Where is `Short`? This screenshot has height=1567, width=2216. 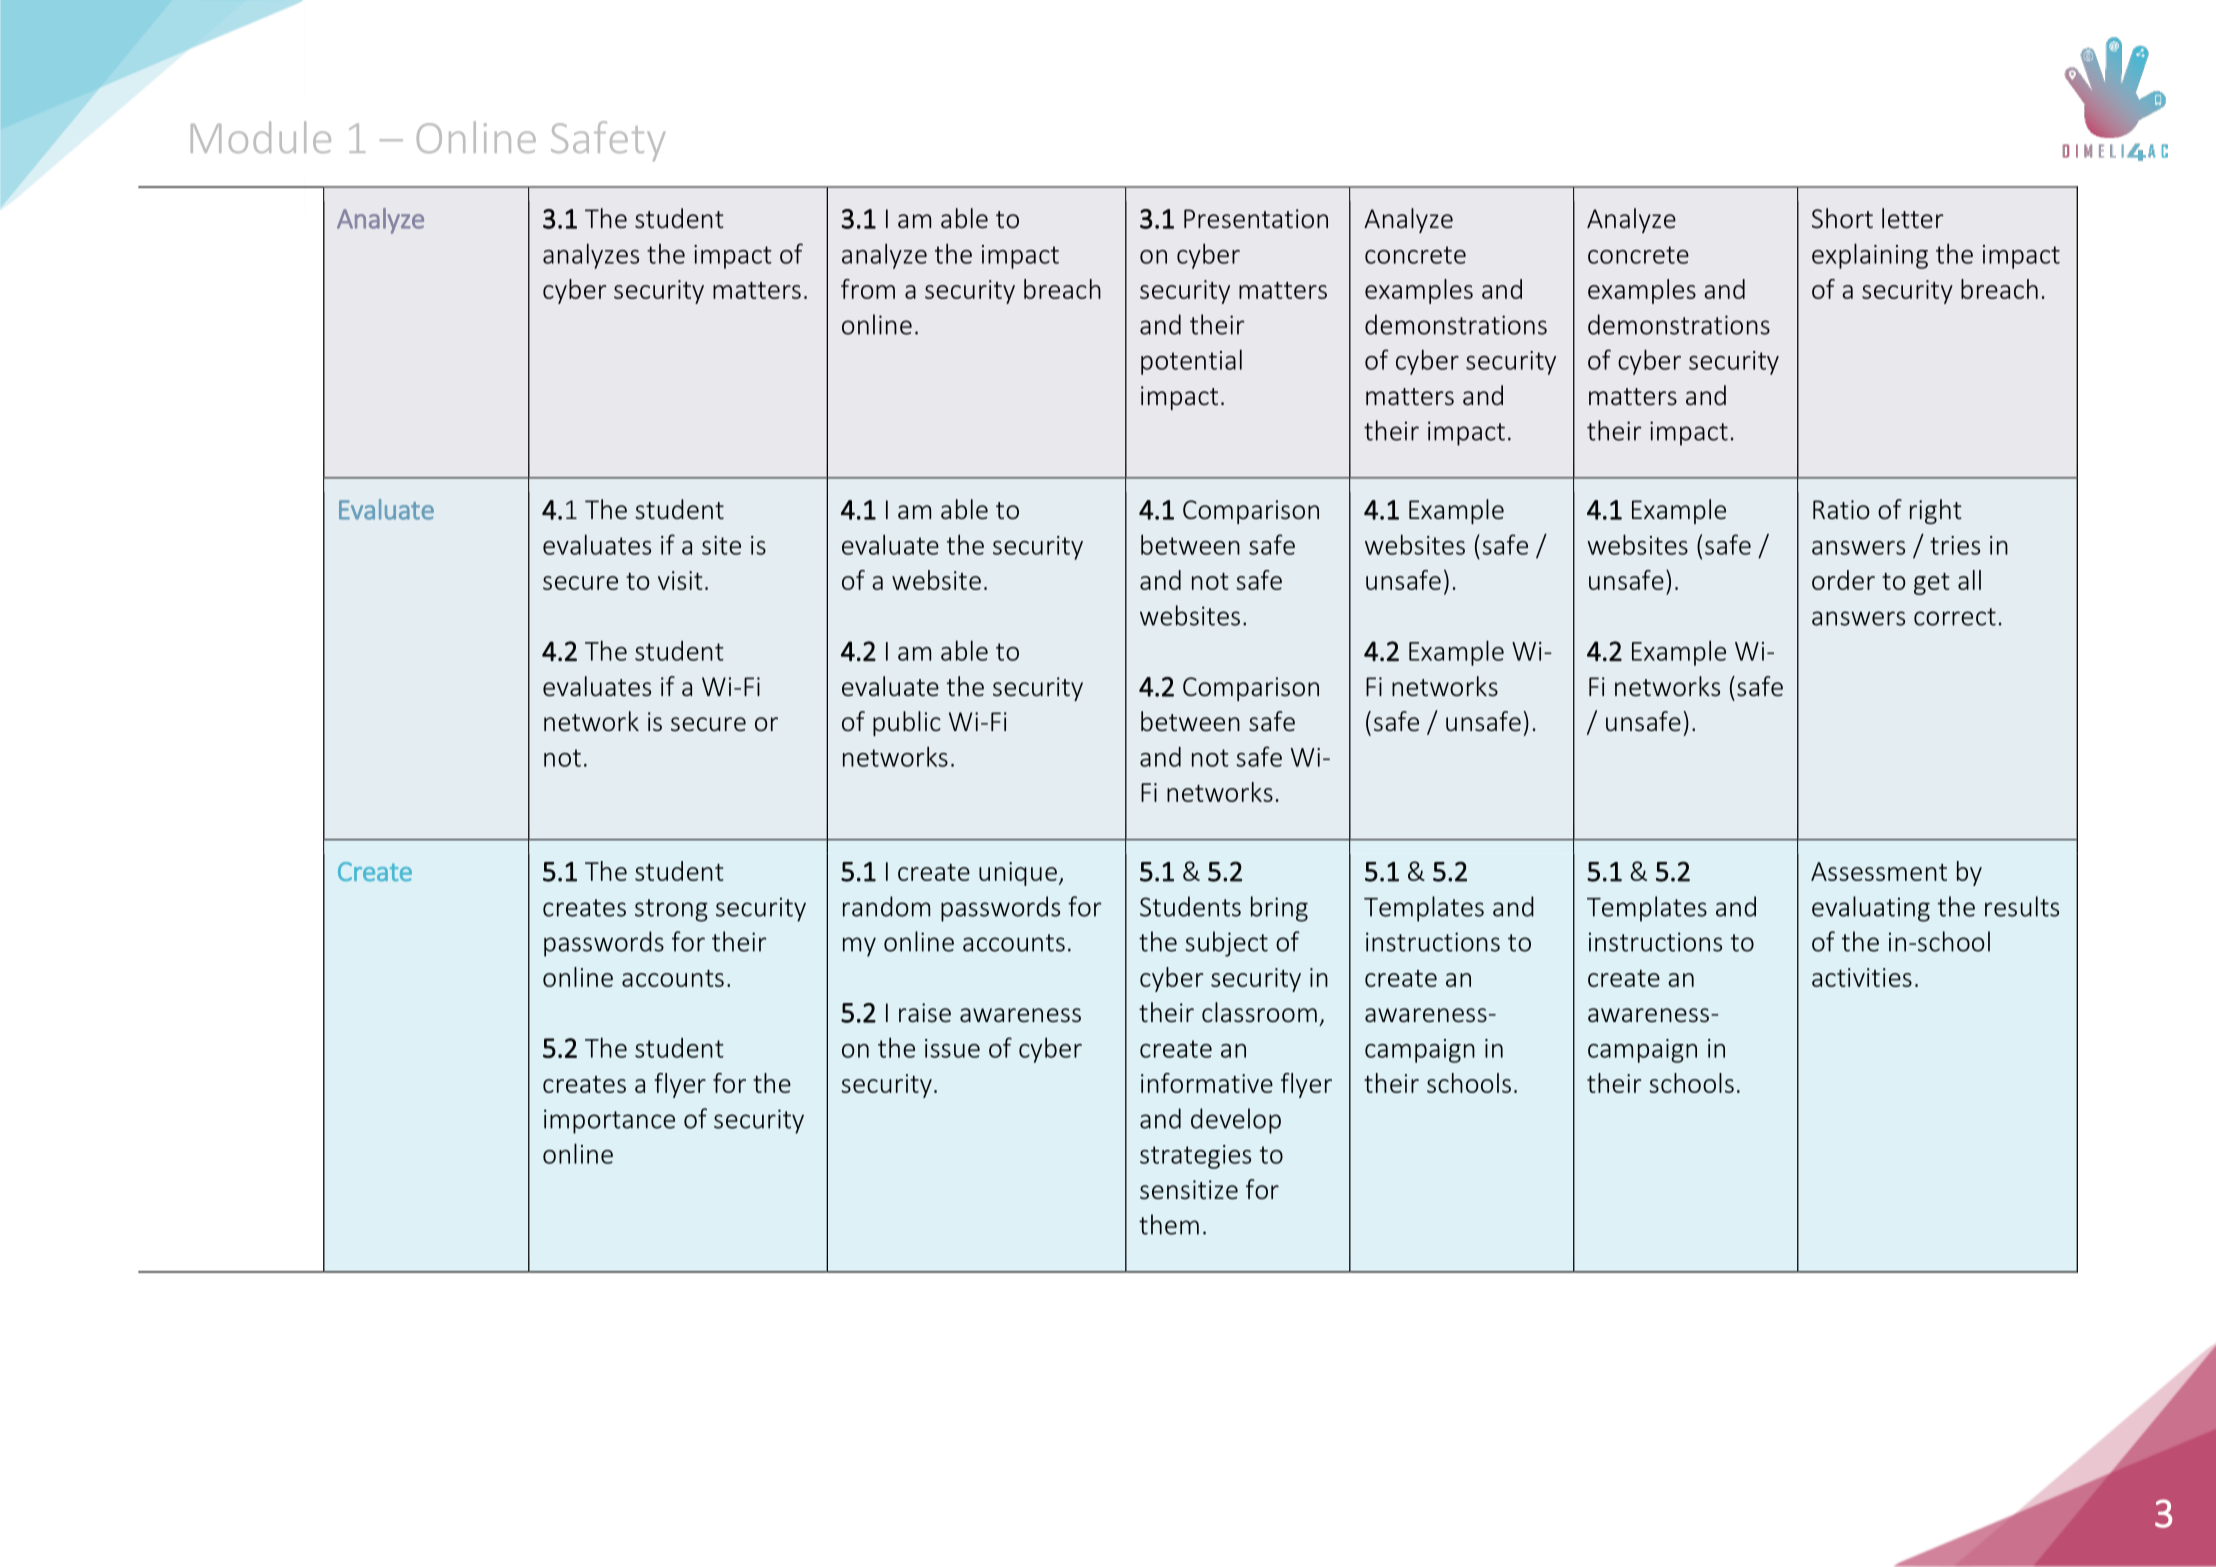
Short is located at coordinates (1842, 218).
